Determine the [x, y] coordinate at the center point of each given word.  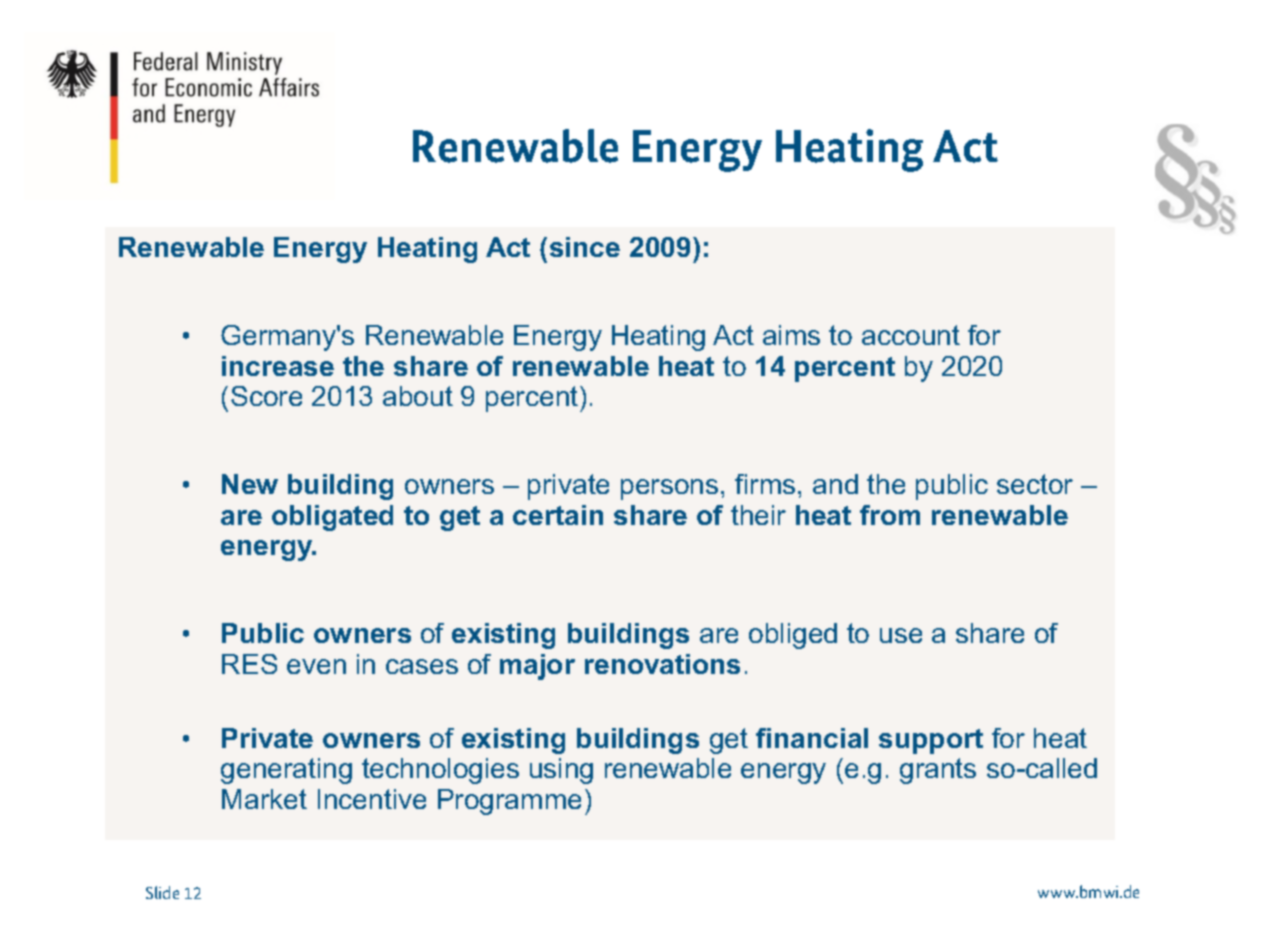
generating [286, 771]
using [561, 771]
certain [558, 515]
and [835, 484]
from [890, 515]
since [585, 247]
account [911, 335]
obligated [332, 518]
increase [278, 366]
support [931, 741]
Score [266, 396]
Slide [162, 892]
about [418, 396]
